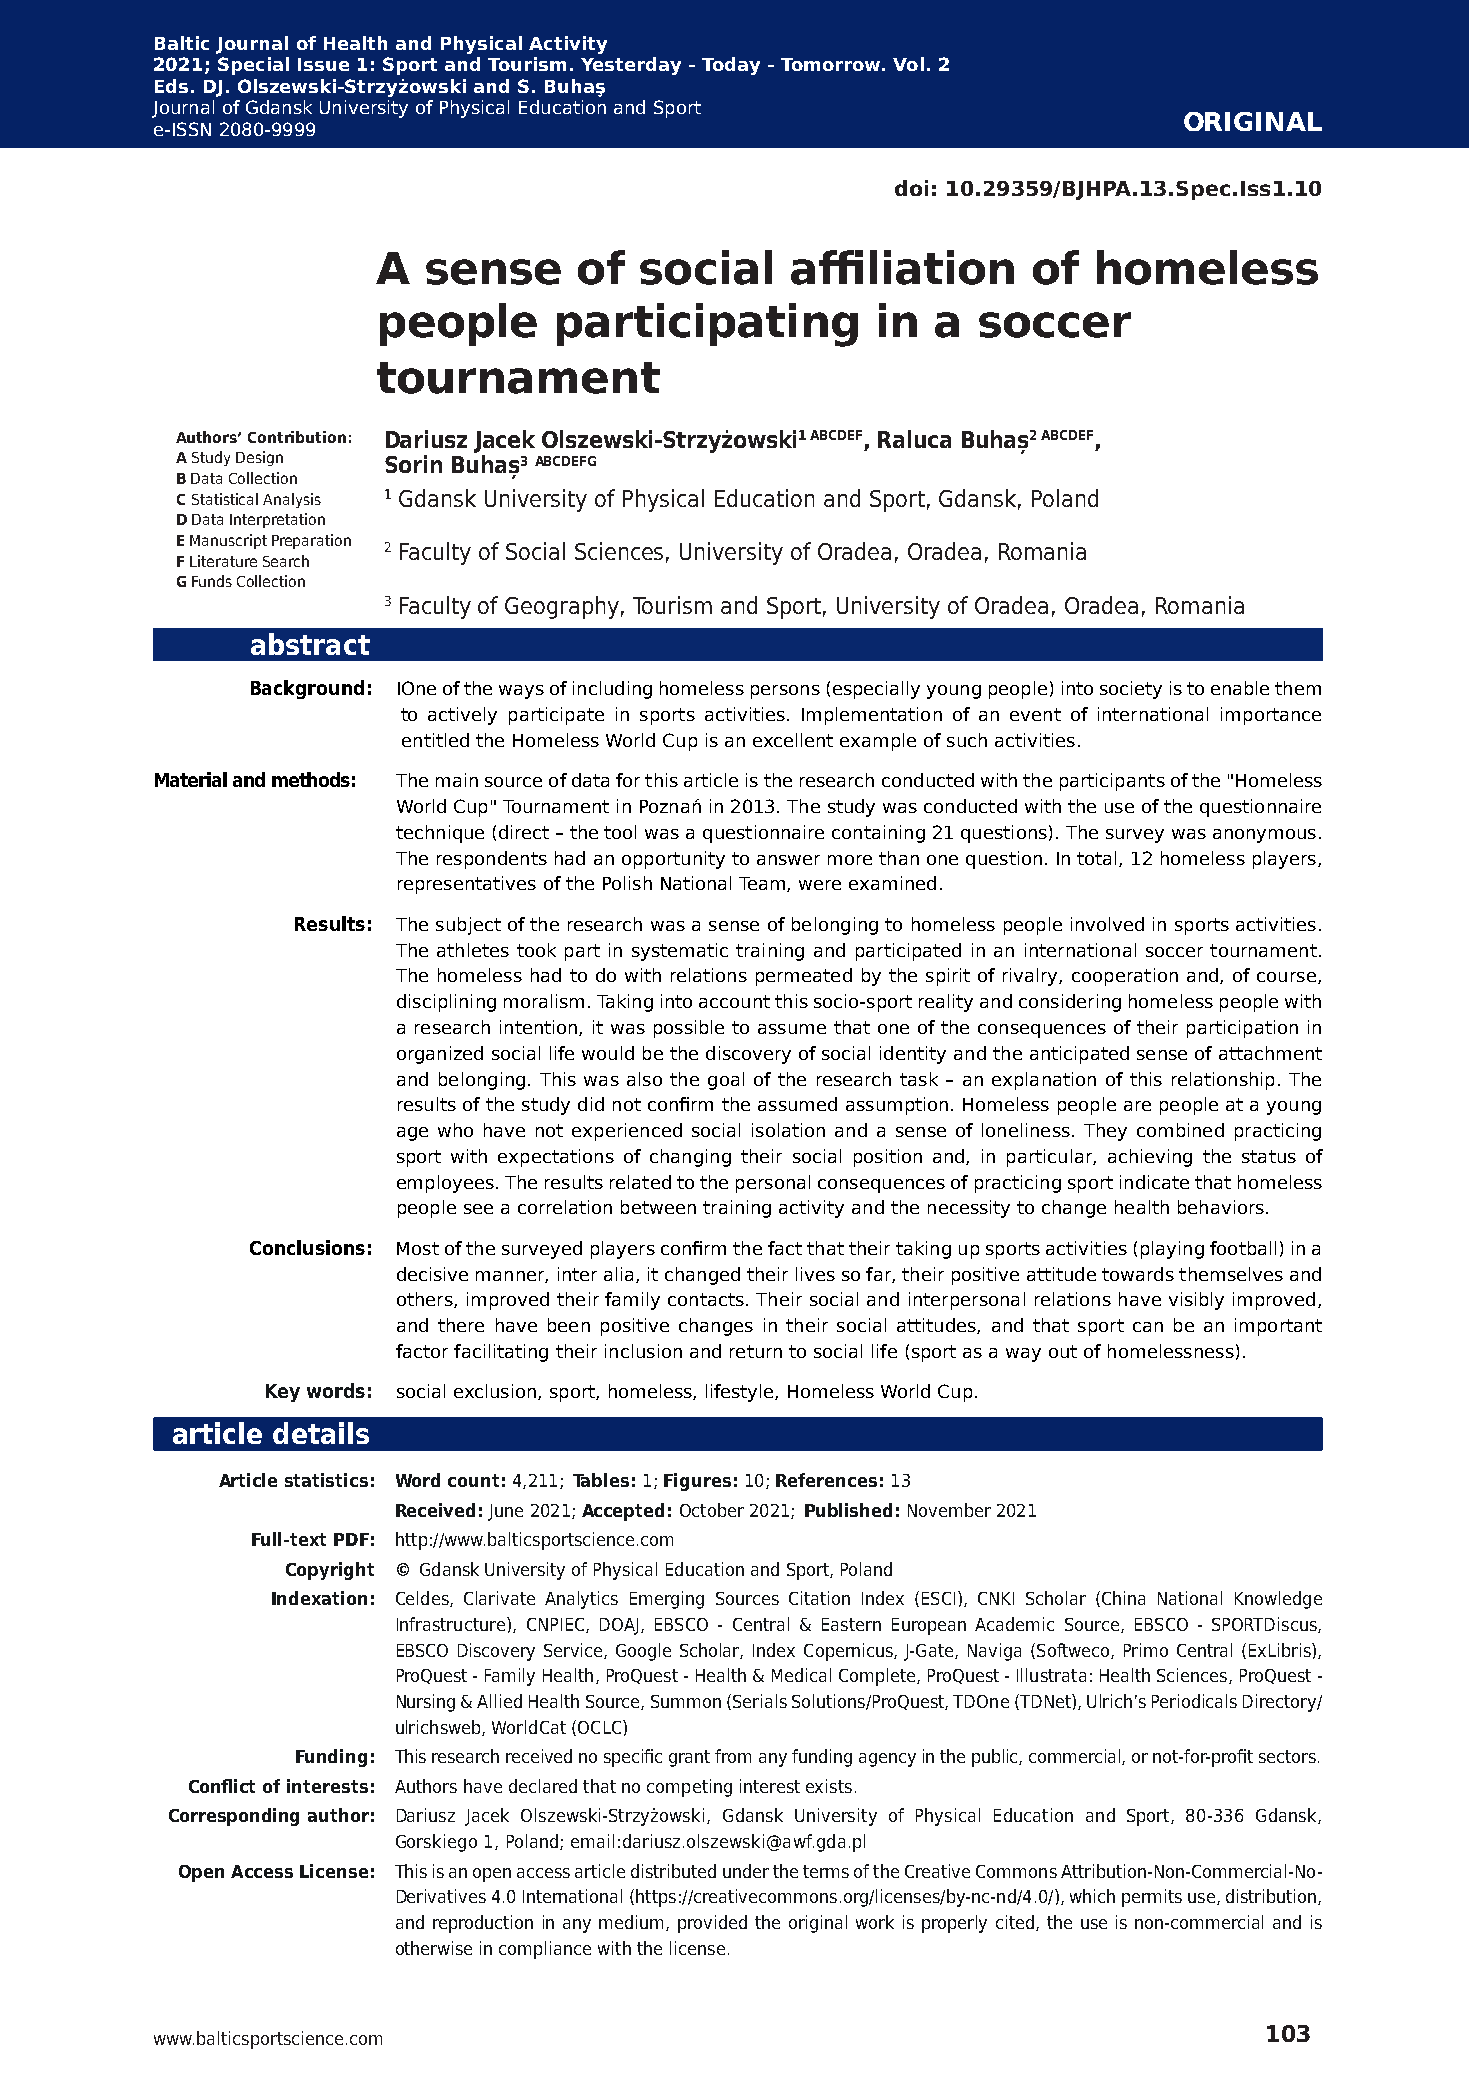 The height and width of the screenshot is (2097, 1476). Describe the element at coordinates (323, 64) in the screenshot. I see `Issue` at that location.
